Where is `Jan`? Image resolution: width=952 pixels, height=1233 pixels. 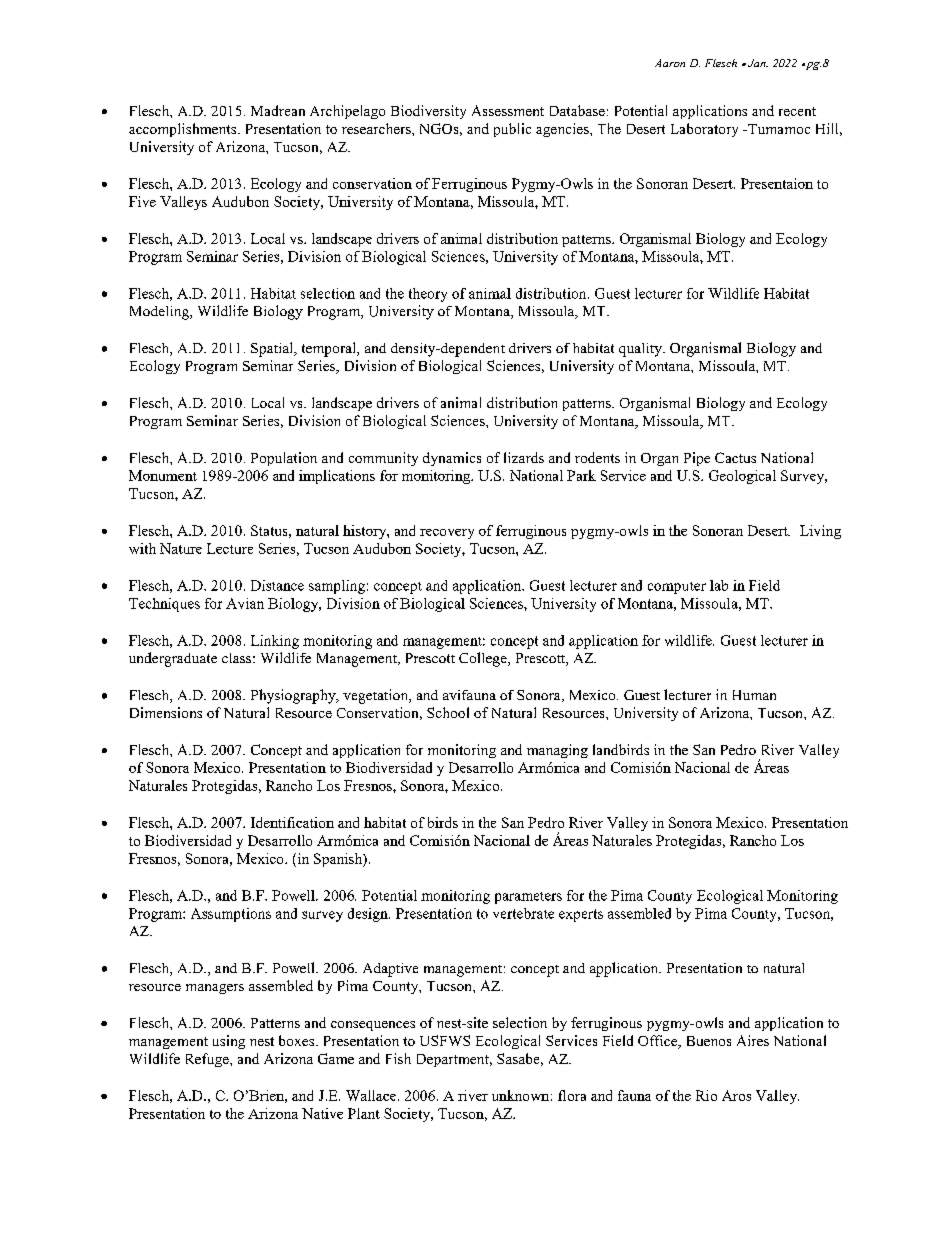 Jan is located at coordinates (756, 63).
